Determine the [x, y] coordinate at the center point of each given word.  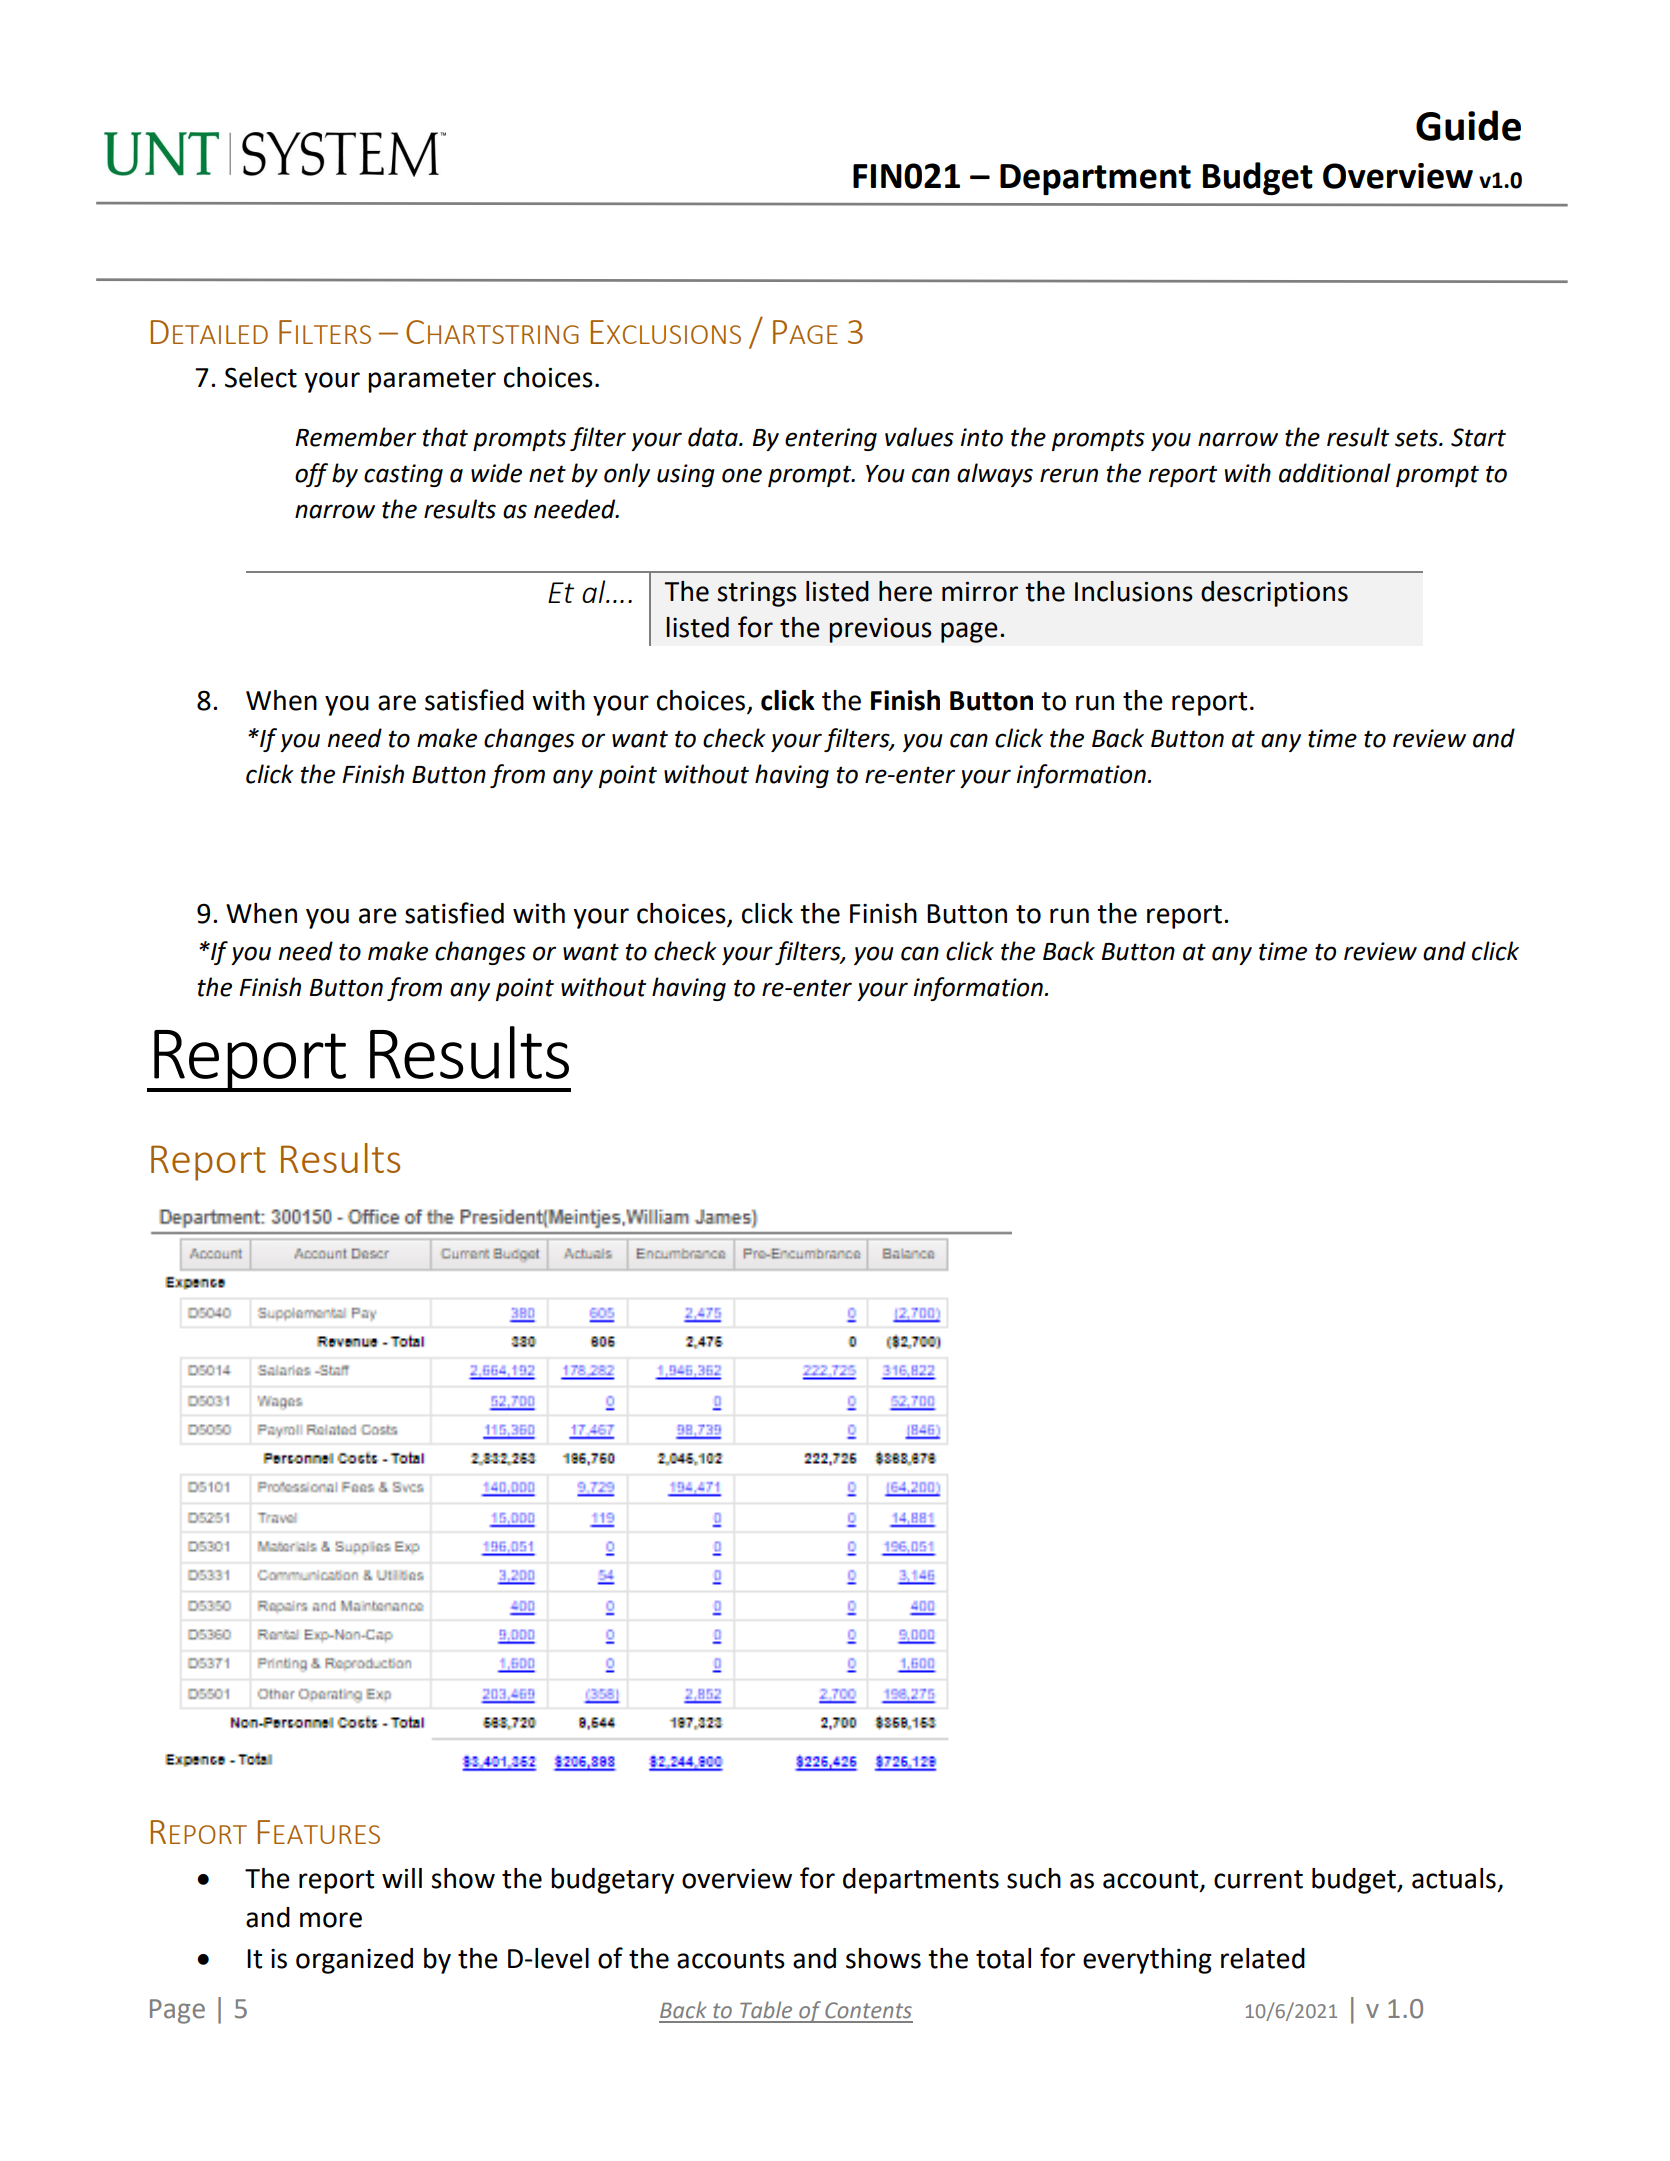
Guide [1468, 125]
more [331, 1920]
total [1003, 1958]
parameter [432, 381]
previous [880, 630]
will [402, 1878]
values [919, 437]
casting [403, 475]
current [1258, 1879]
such [1034, 1878]
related [1263, 1958]
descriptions [1274, 594]
